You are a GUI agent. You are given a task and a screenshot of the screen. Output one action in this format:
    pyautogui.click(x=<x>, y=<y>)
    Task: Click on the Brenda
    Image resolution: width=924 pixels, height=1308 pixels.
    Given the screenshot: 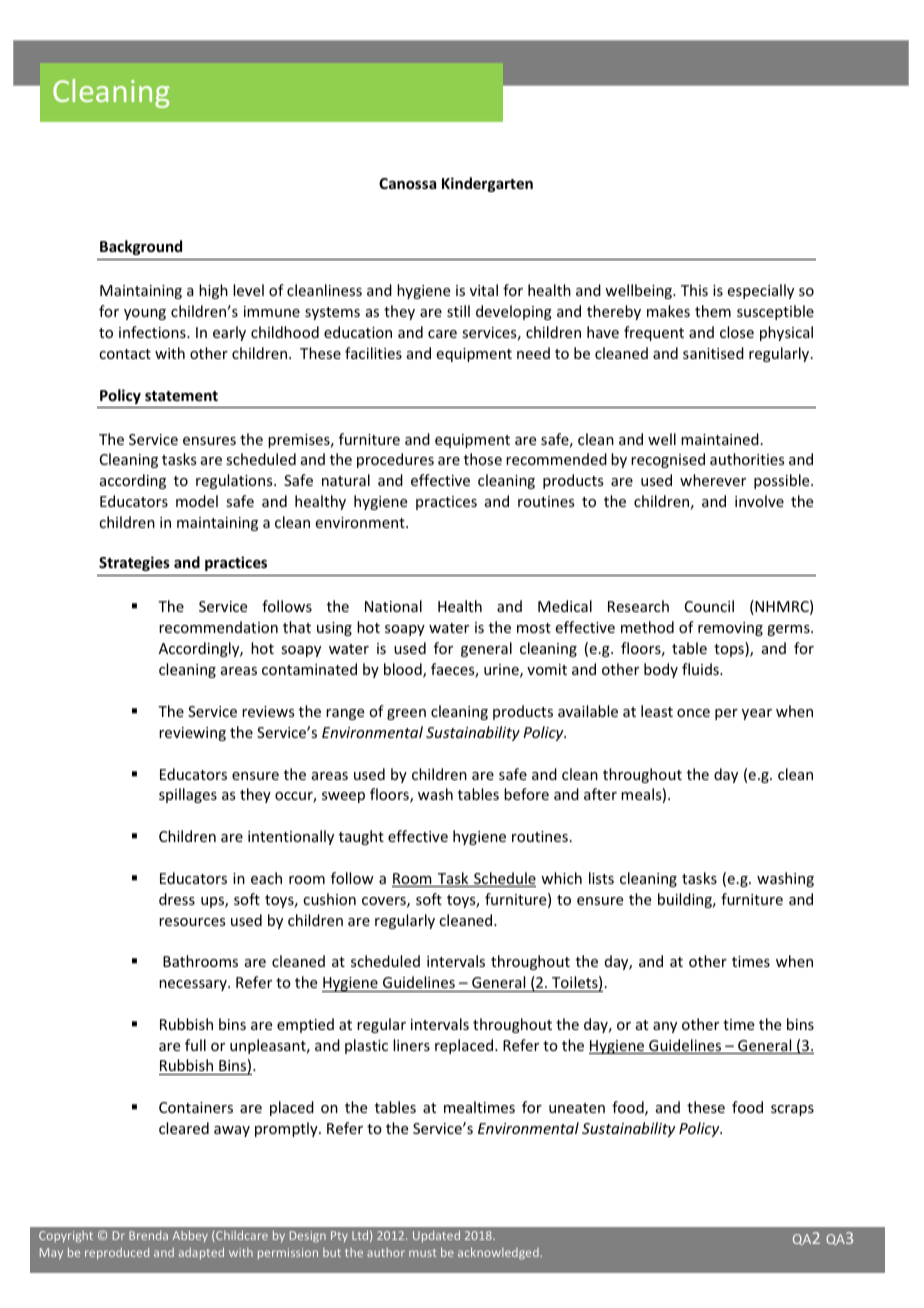 What is the action you would take?
    pyautogui.click(x=148, y=1235)
